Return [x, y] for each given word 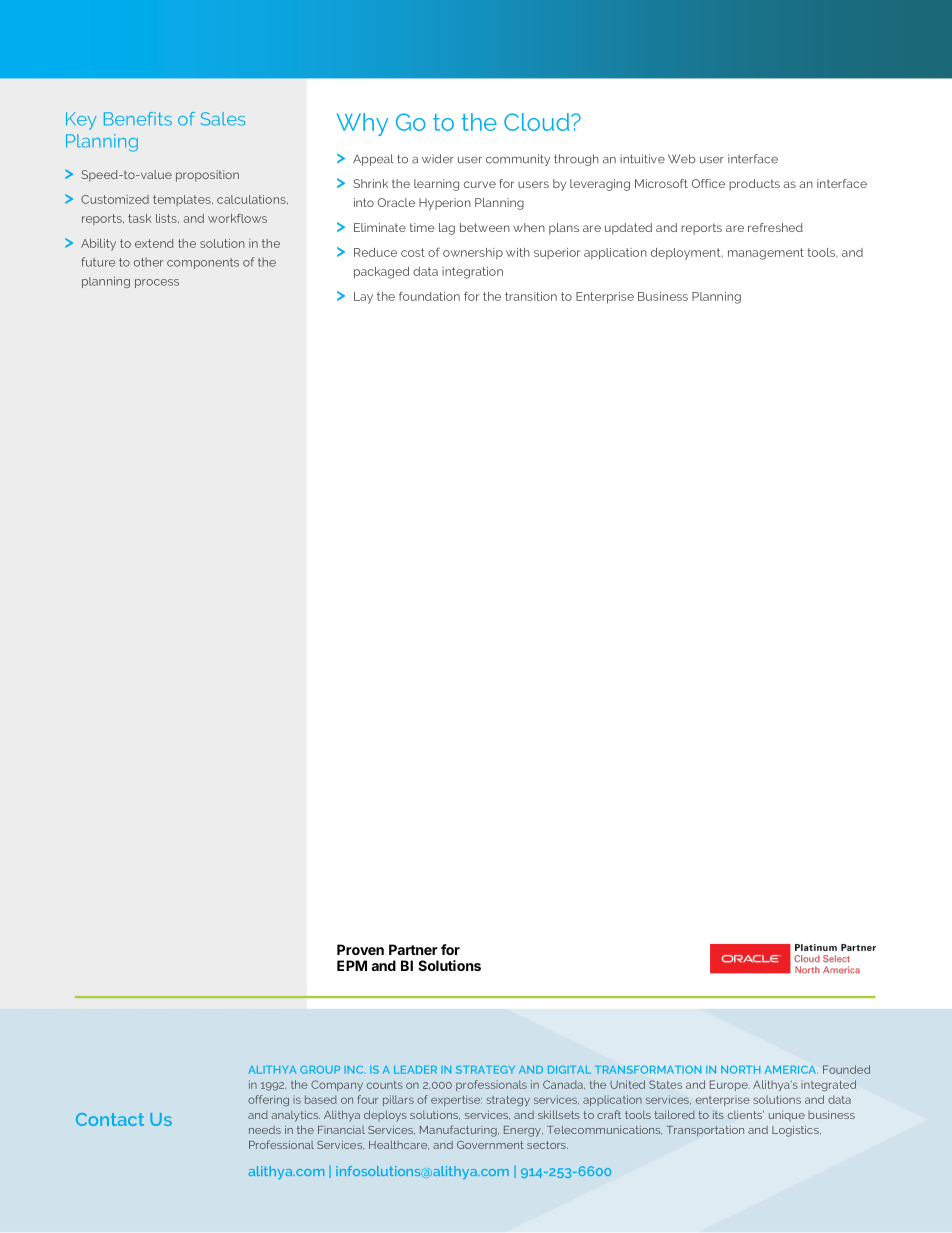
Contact [110, 1119]
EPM [352, 965]
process [157, 283]
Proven [360, 949]
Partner [413, 949]
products [754, 185]
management [766, 254]
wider [438, 159]
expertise [456, 1100]
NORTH [740, 1070]
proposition [207, 176]
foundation [429, 296]
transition [531, 296]
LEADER [415, 1070]
